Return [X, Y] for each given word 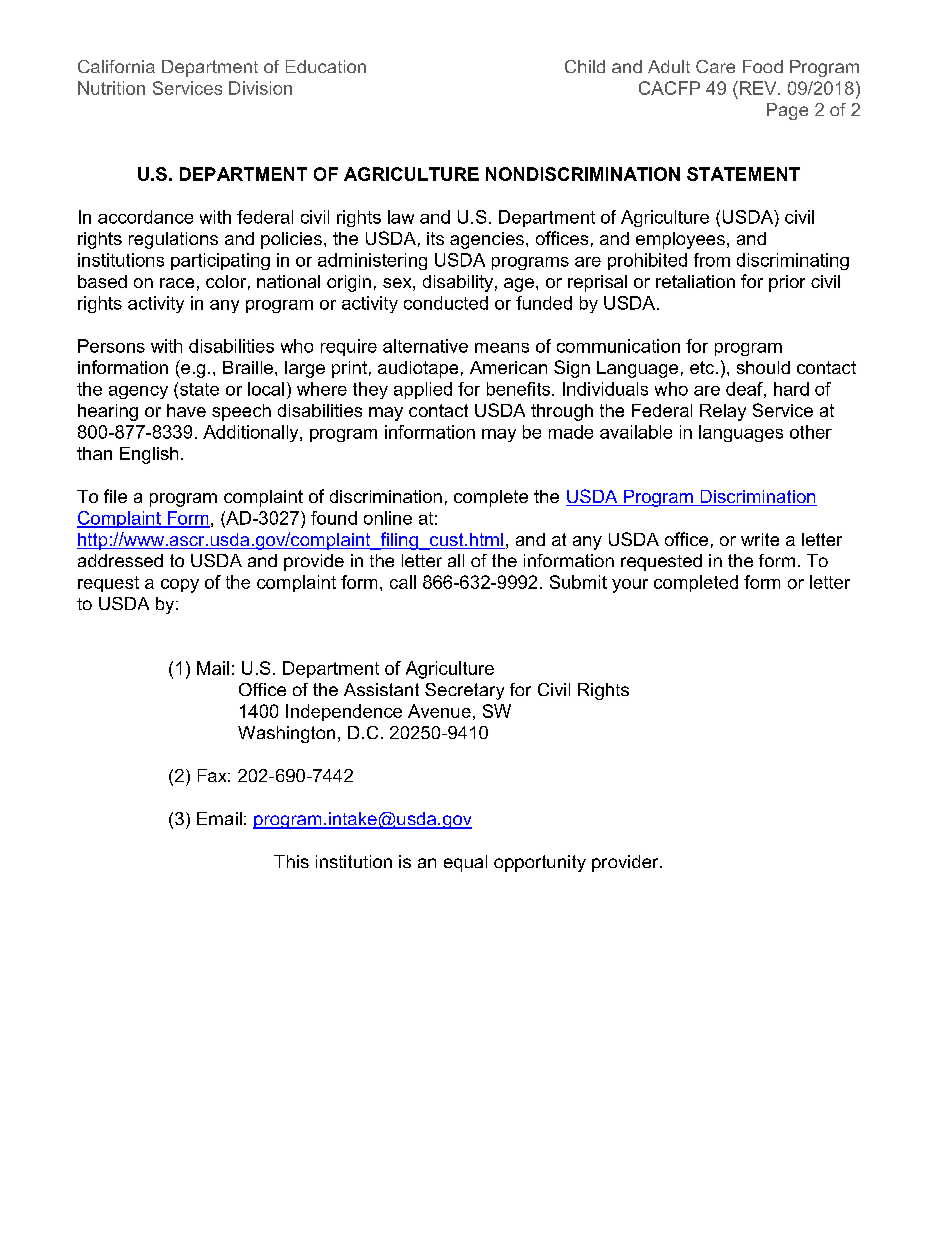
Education [326, 66]
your [630, 586]
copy [180, 586]
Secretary [464, 691]
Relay [723, 412]
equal [465, 863]
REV [758, 88]
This [291, 861]
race [177, 283]
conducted [446, 303]
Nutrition [111, 88]
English [149, 455]
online [388, 518]
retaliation [695, 281]
